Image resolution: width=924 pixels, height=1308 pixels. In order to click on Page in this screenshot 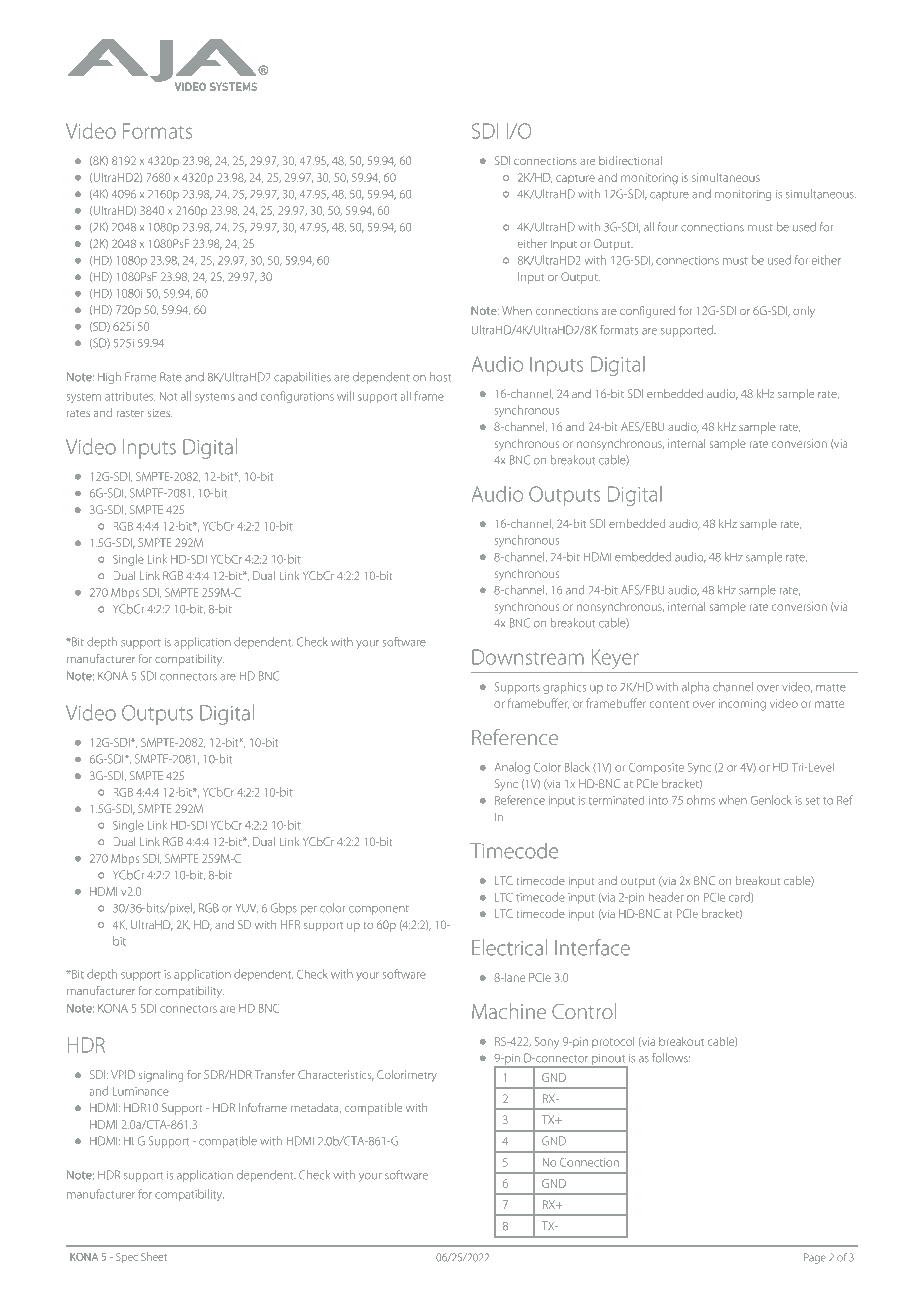, I will do `click(815, 1258)`.
